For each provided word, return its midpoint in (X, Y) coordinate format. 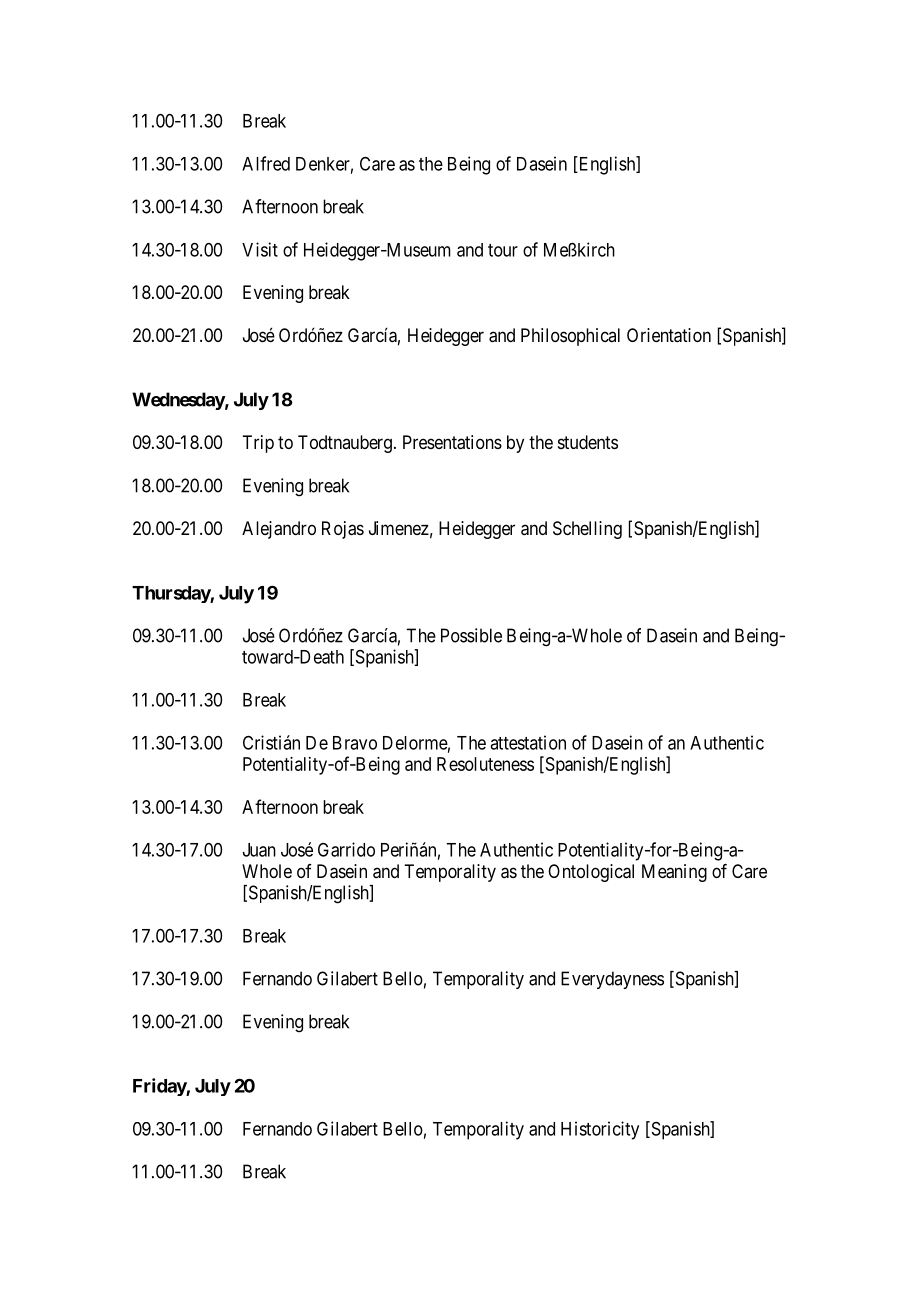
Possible (471, 635)
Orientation (669, 335)
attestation (528, 742)
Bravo (355, 743)
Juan (259, 850)
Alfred (266, 163)
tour (503, 250)
